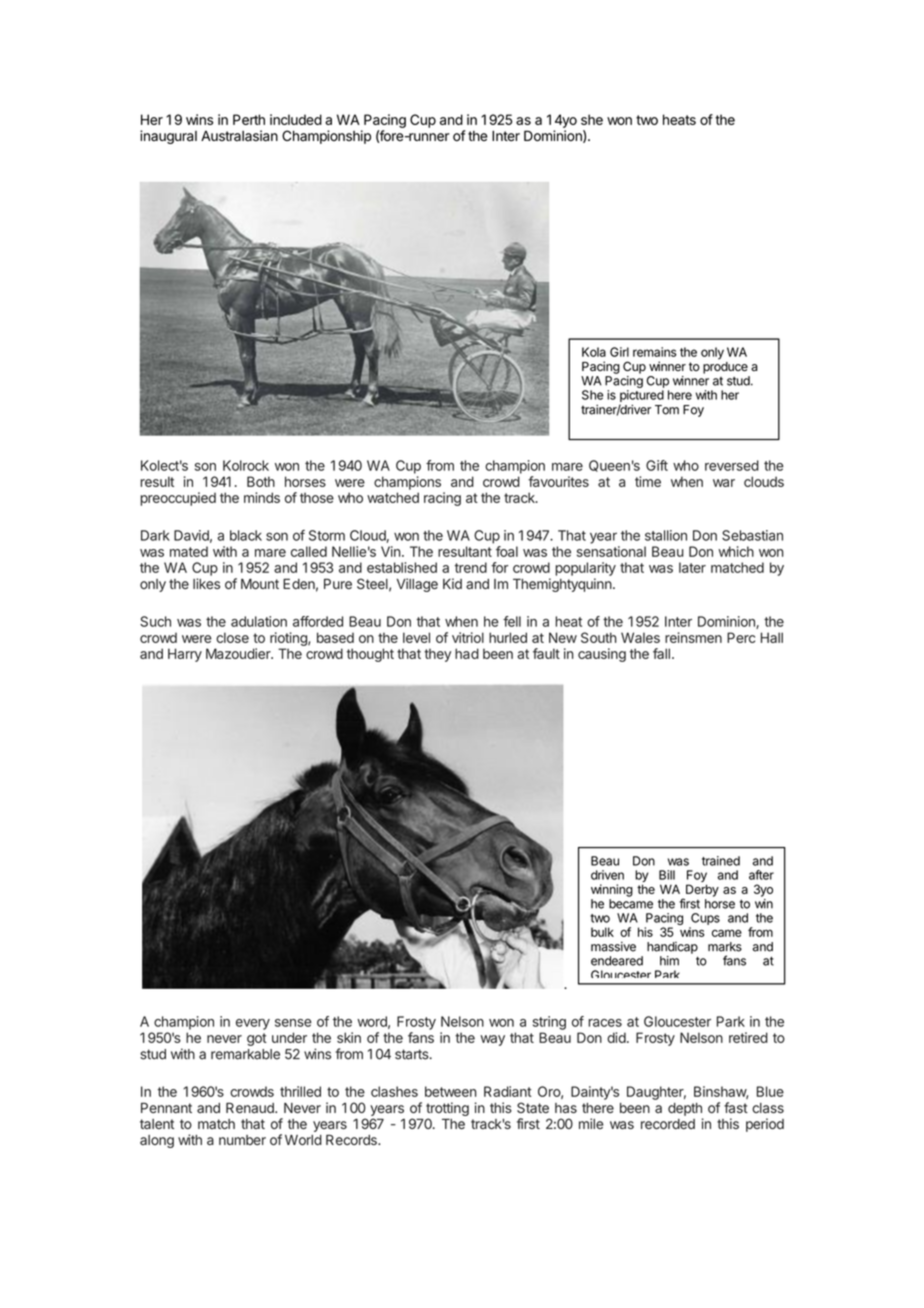 The image size is (924, 1308). Describe the element at coordinates (296, 119) in the document. I see `included` at that location.
